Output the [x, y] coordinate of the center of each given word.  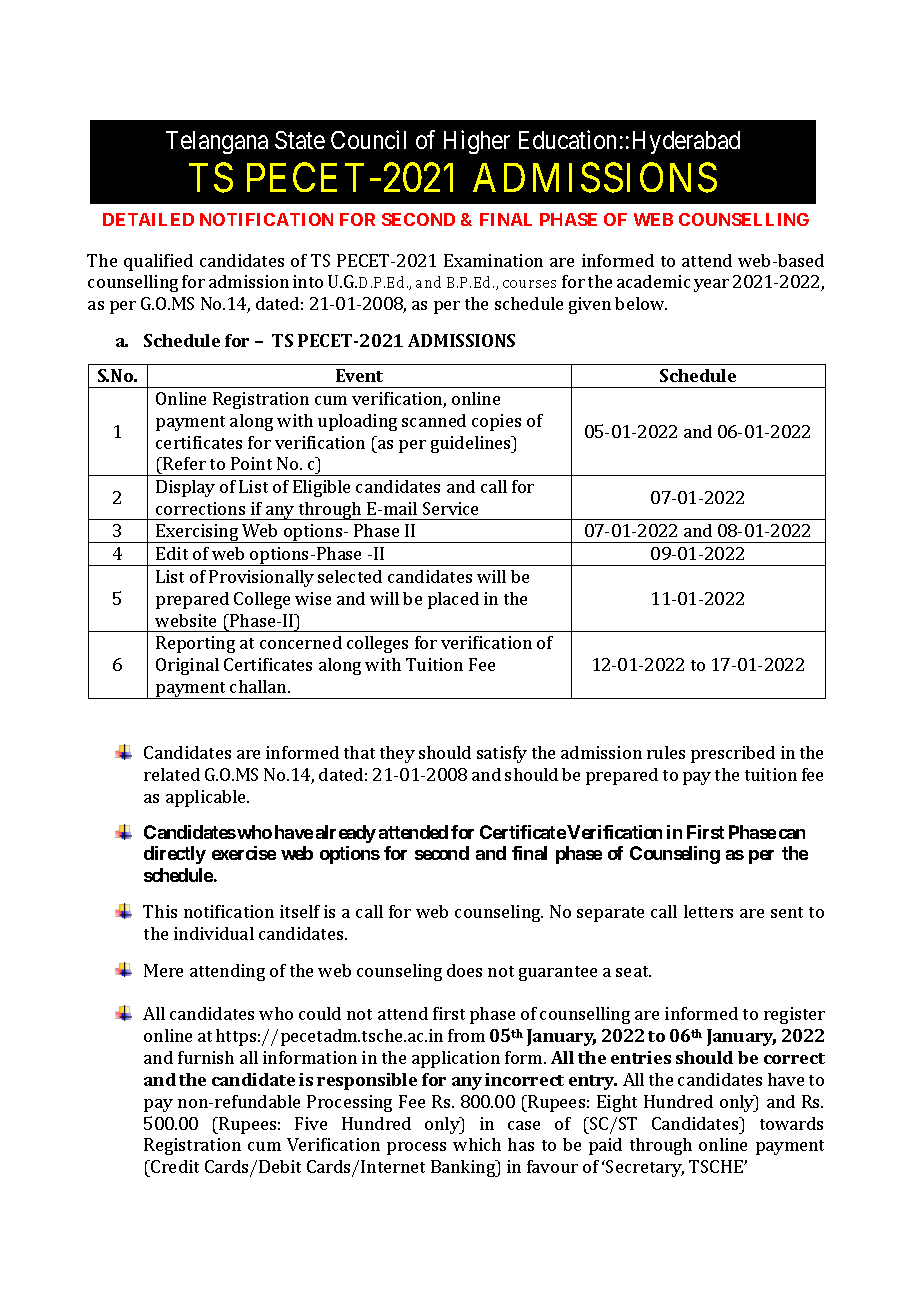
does [464, 970]
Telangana [217, 142]
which [477, 1144]
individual [214, 933]
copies [496, 422]
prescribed [733, 754]
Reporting [195, 644]
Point [251, 463]
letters [708, 911]
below [641, 303]
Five [311, 1123]
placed [453, 600]
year [711, 285]
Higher [477, 142]
